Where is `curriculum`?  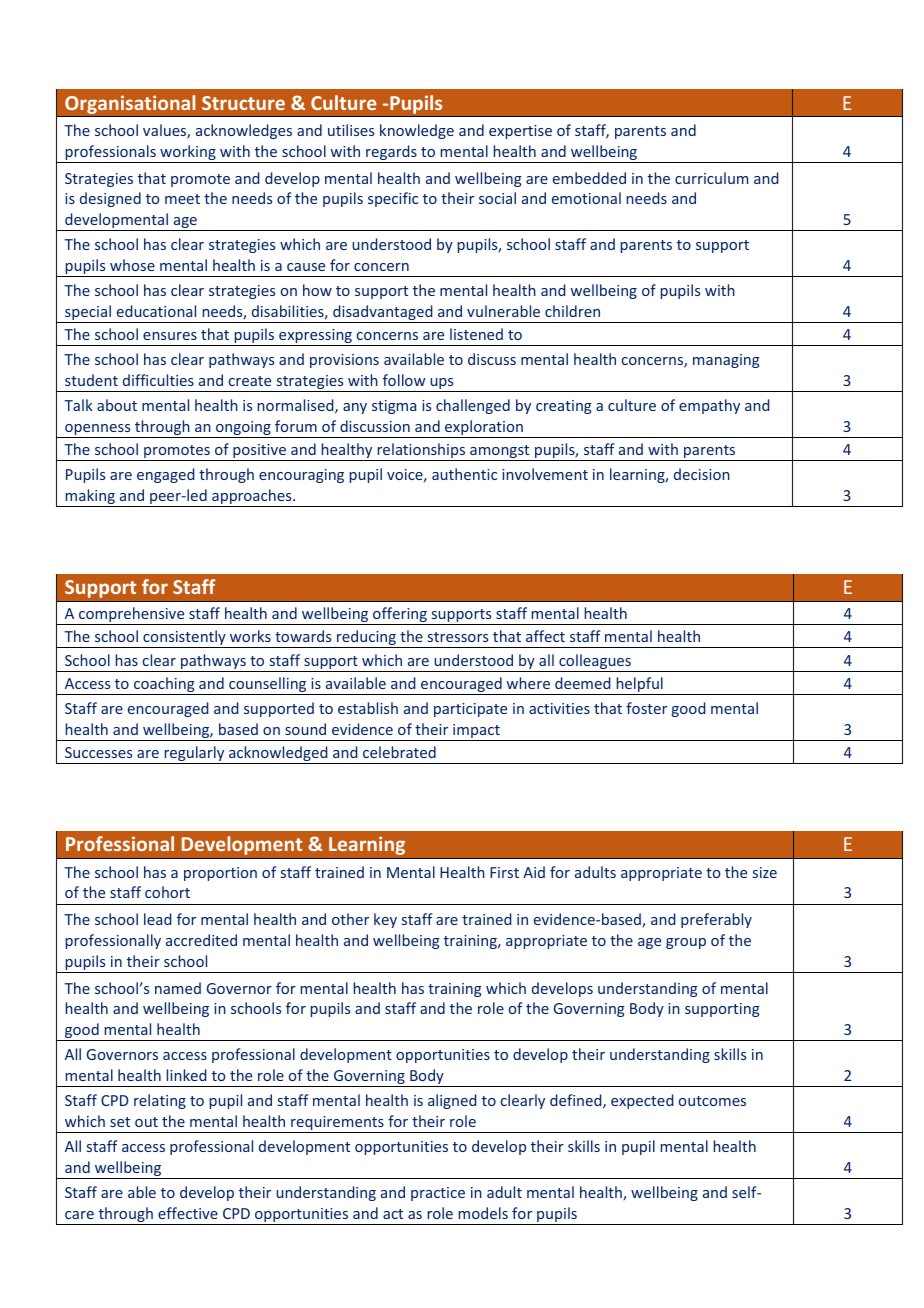
curriculum is located at coordinates (711, 178).
